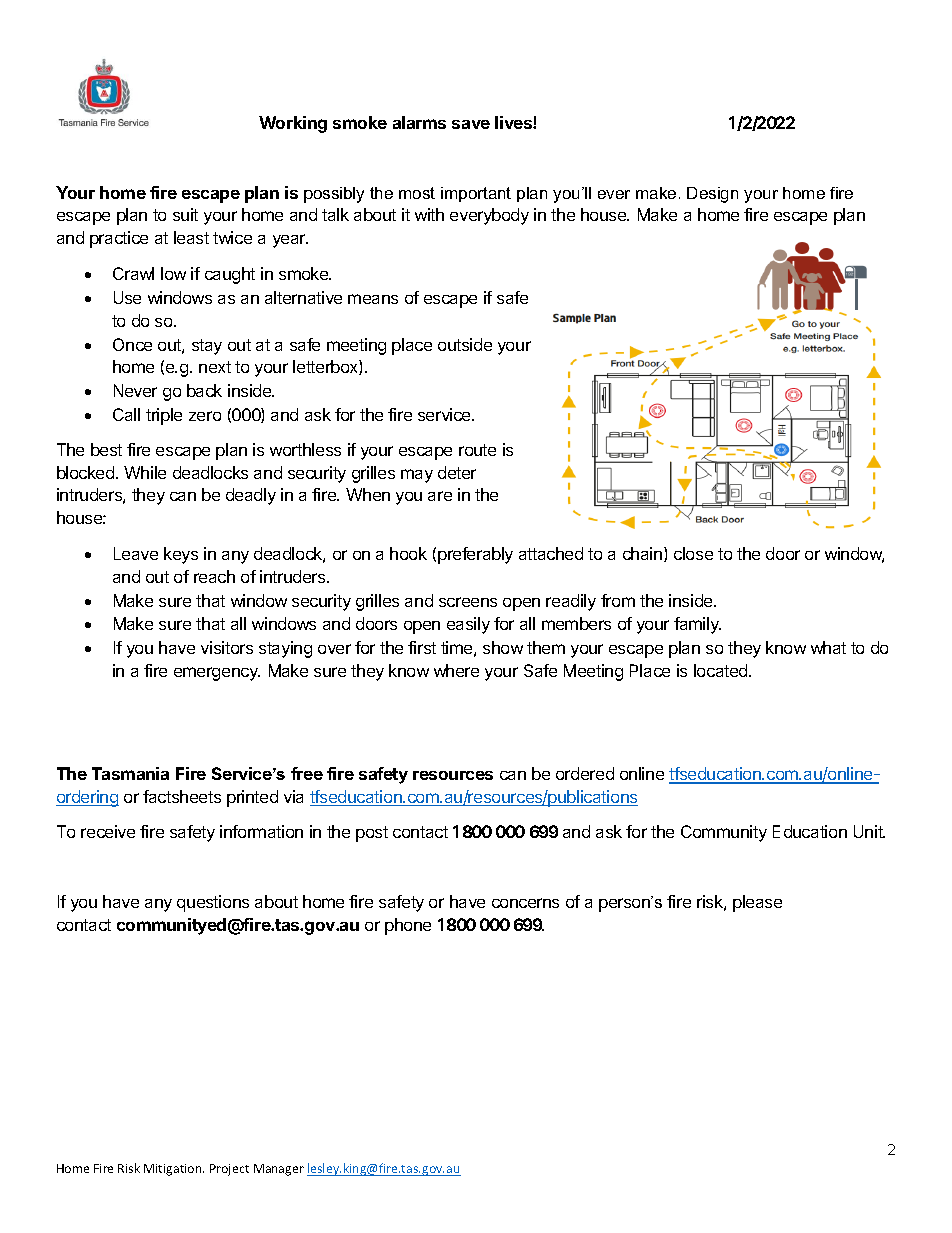  Describe the element at coordinates (279, 1170) in the screenshot. I see `Manager` at that location.
